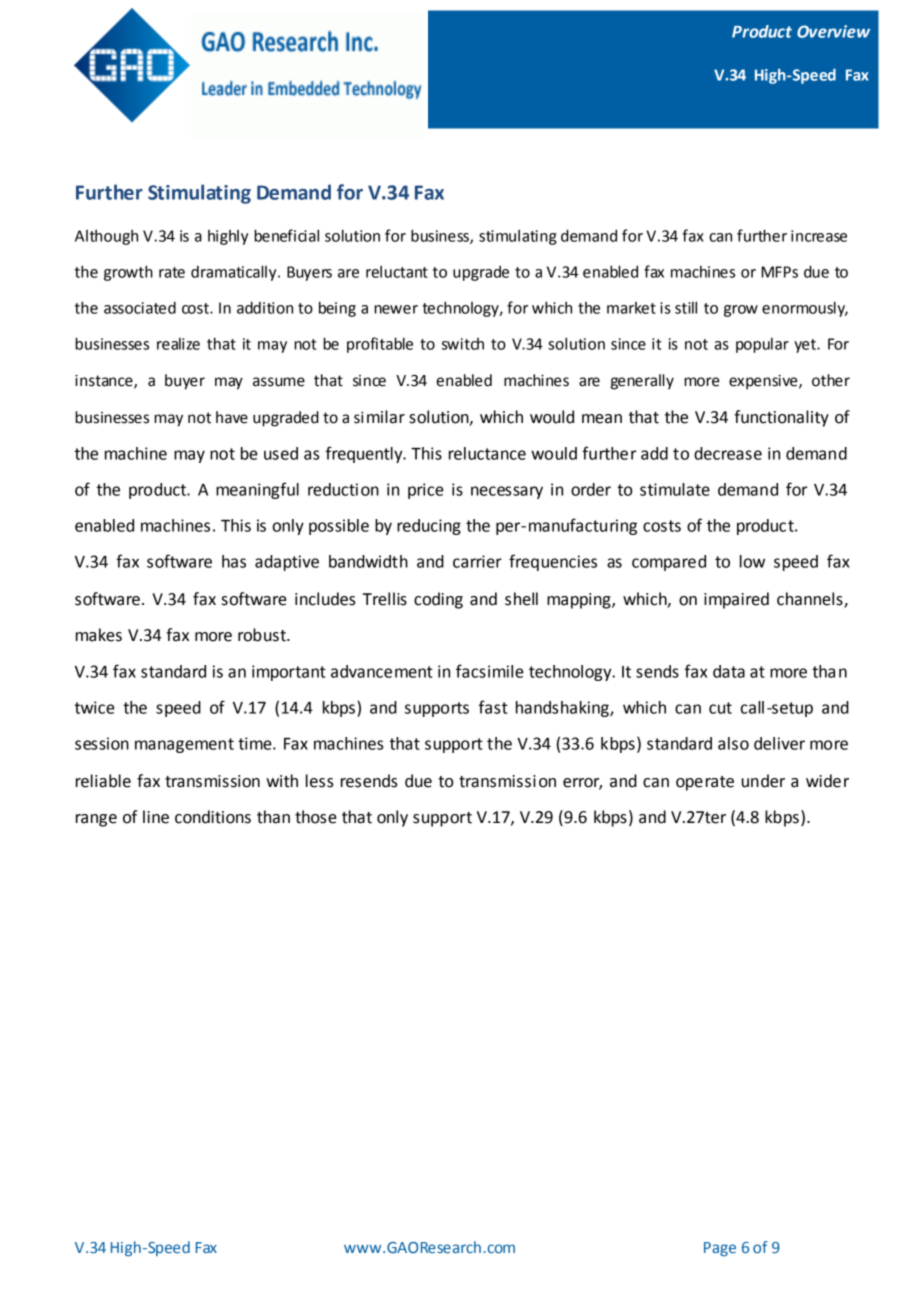 The width and height of the image is (924, 1308). I want to click on line, so click(156, 817).
